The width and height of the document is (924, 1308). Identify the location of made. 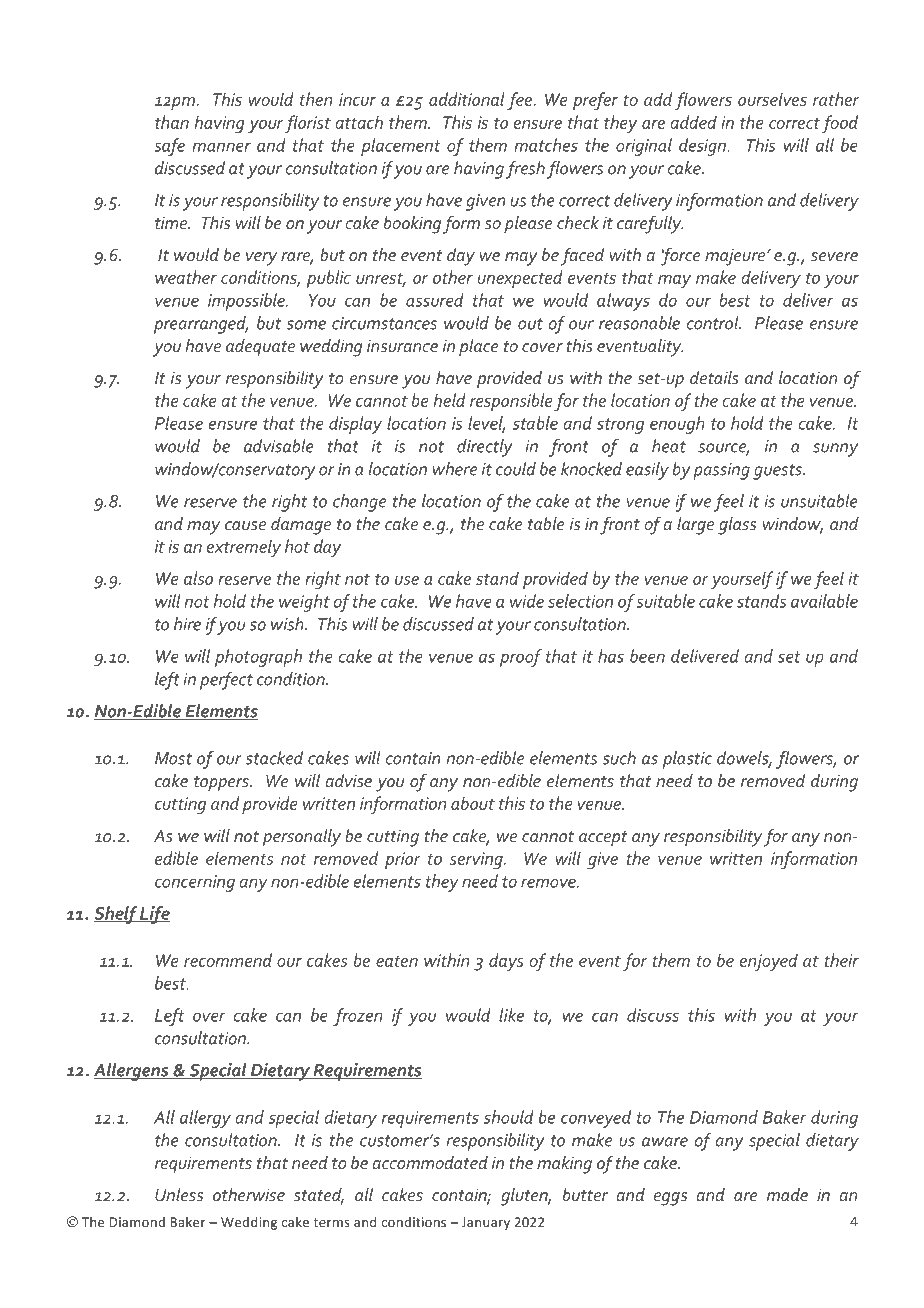
(787, 1194).
